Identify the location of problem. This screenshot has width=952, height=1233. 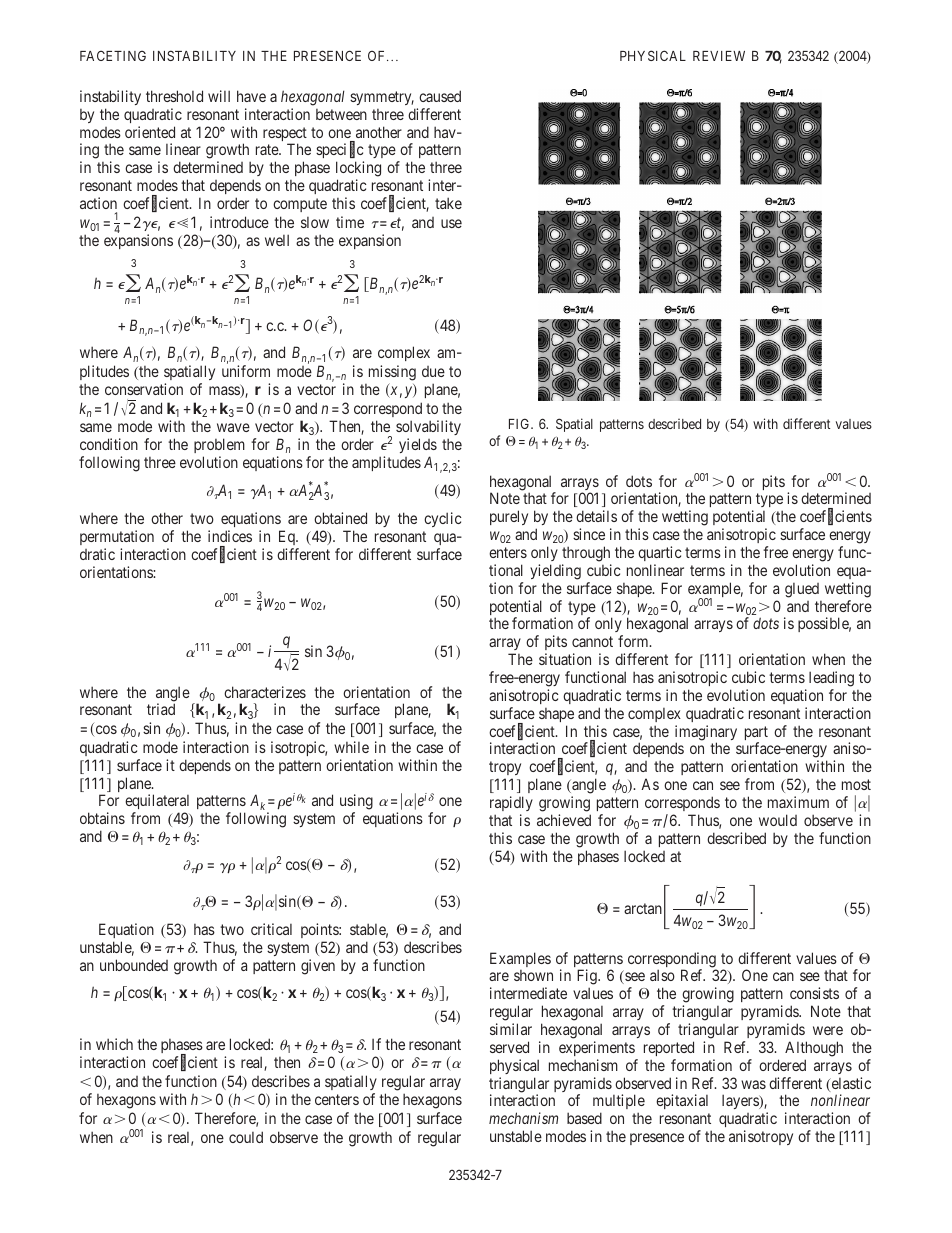
(219, 445).
